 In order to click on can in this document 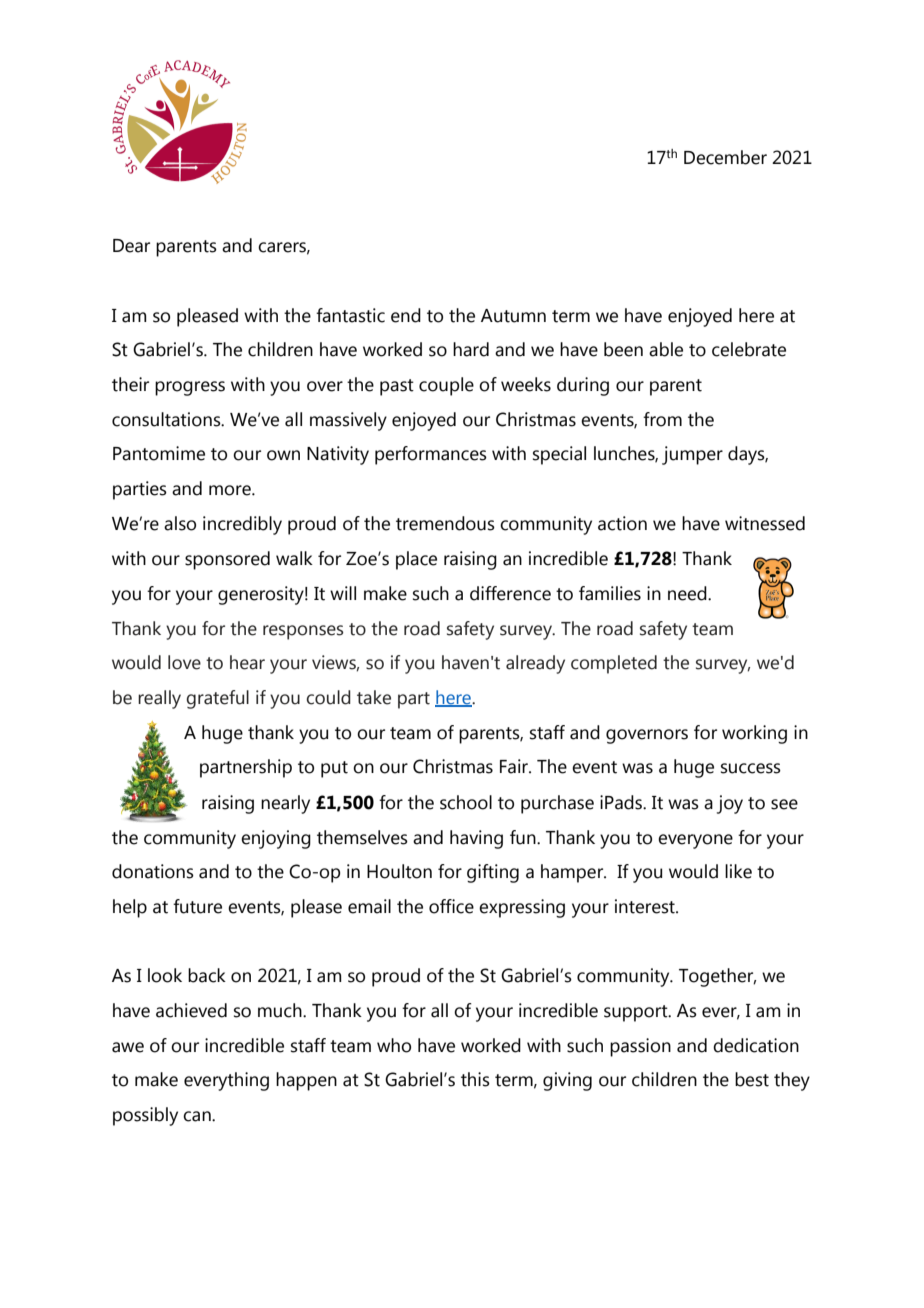, I will do `click(198, 1116)`.
